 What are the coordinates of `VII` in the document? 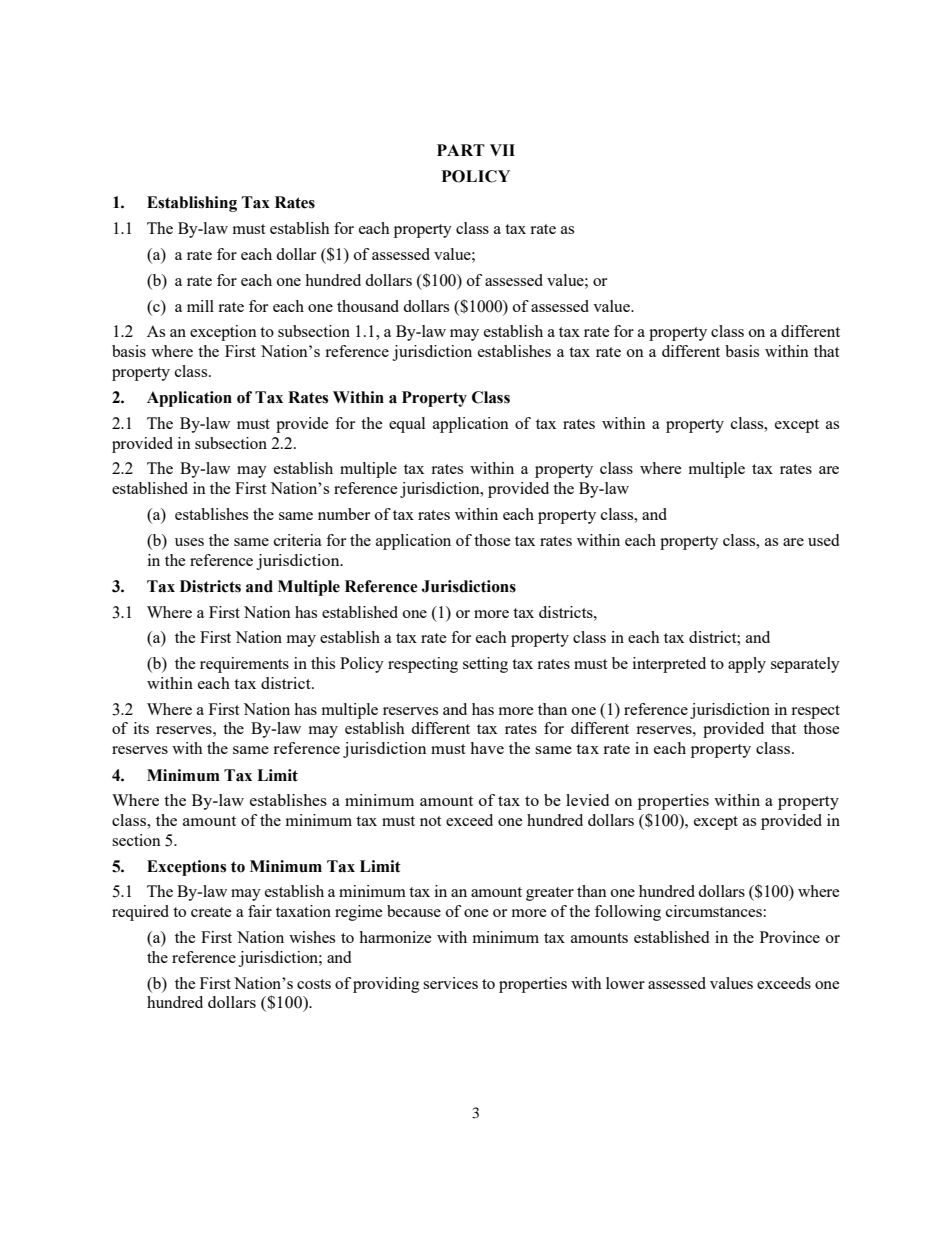 It's located at (502, 150).
